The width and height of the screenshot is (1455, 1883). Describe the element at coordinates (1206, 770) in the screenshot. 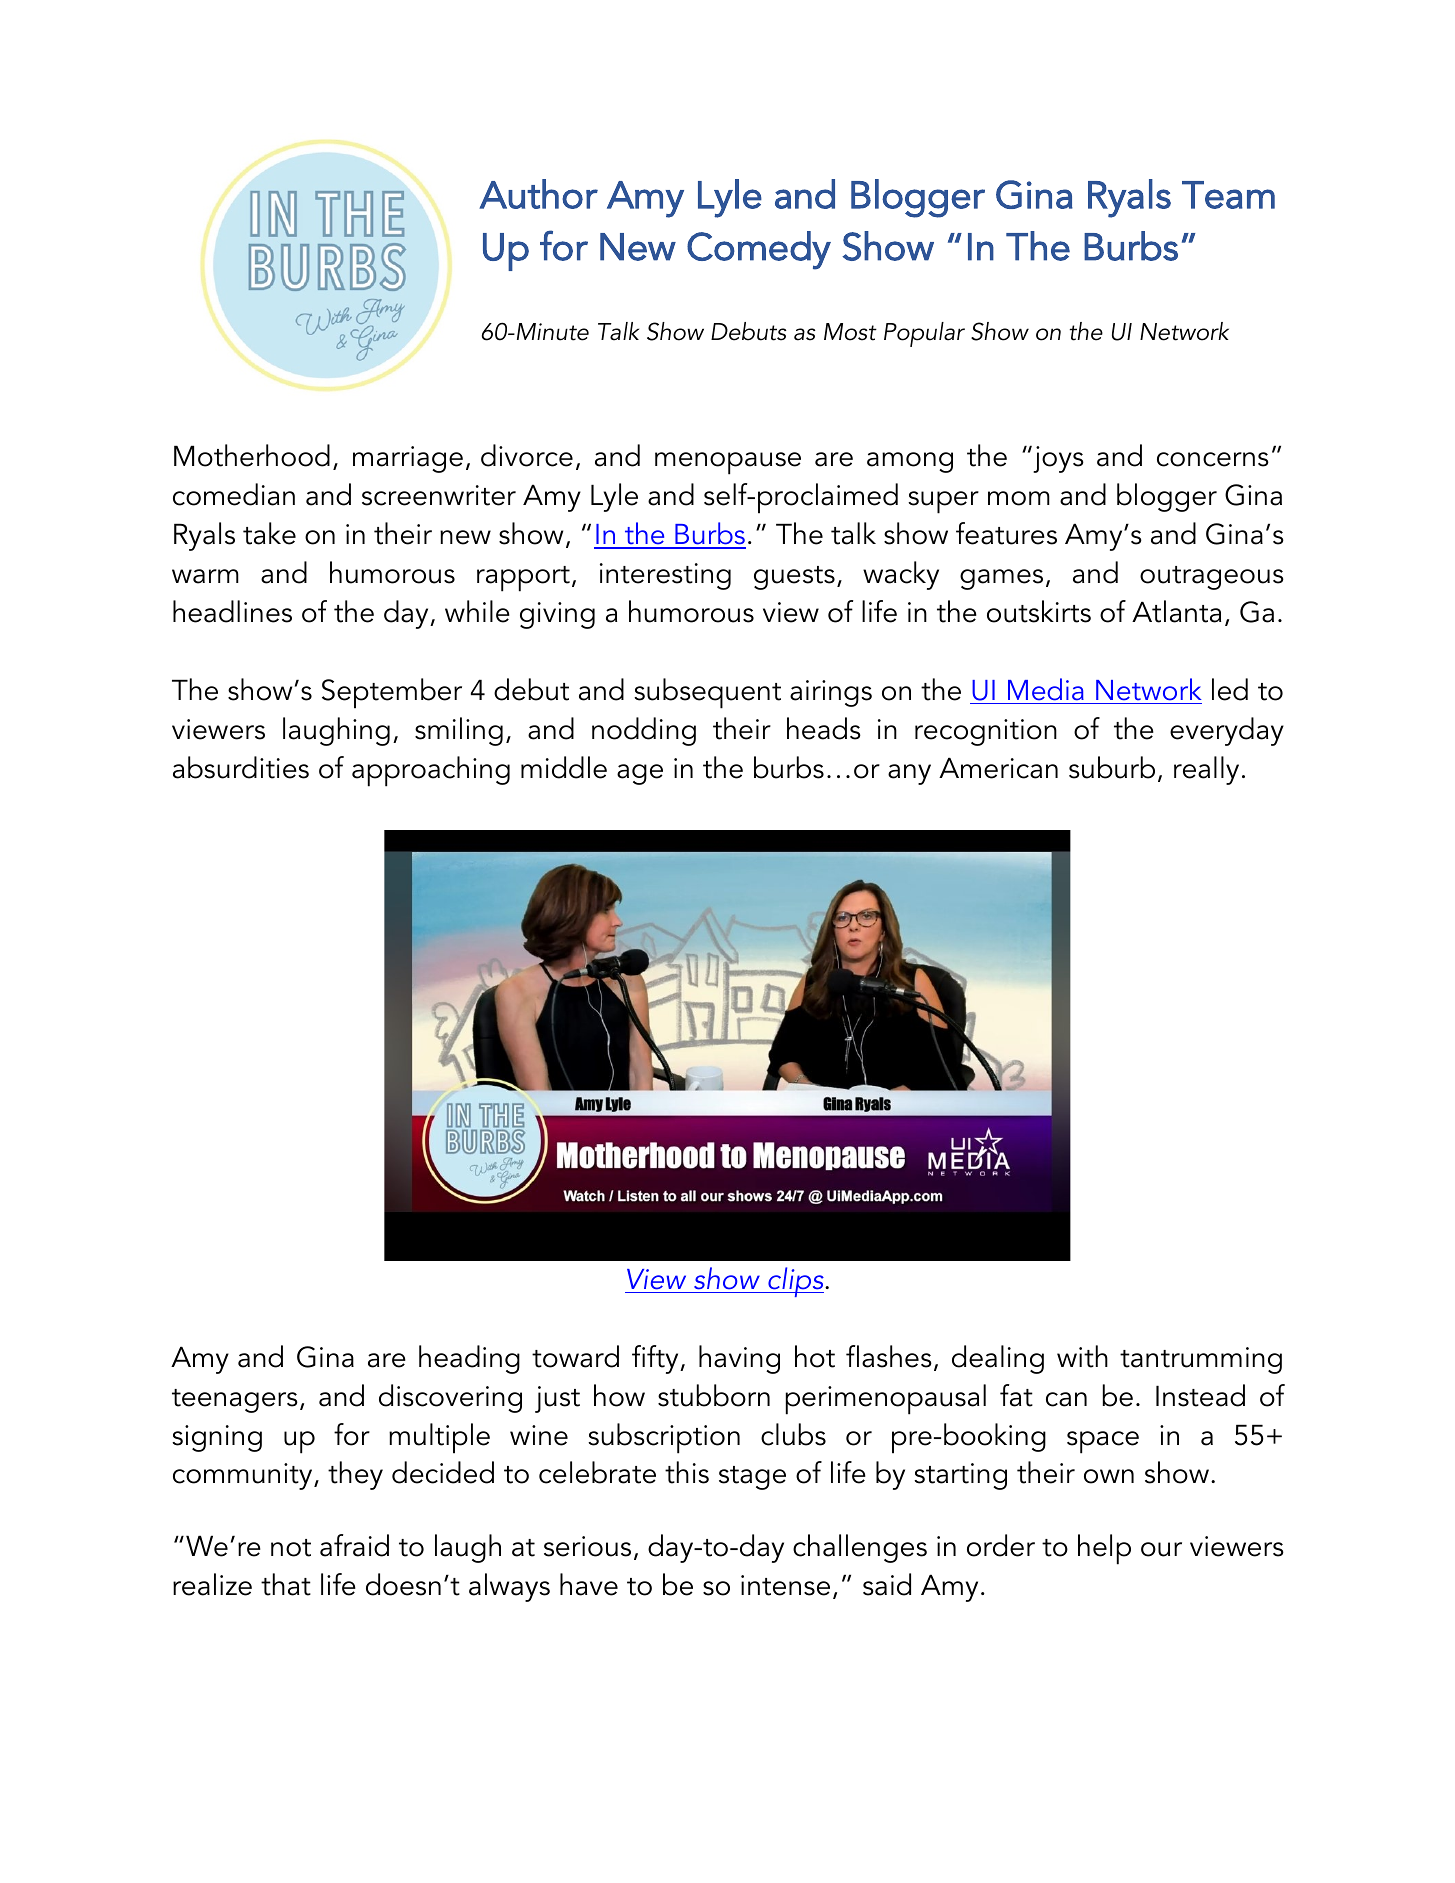

I see `really` at that location.
